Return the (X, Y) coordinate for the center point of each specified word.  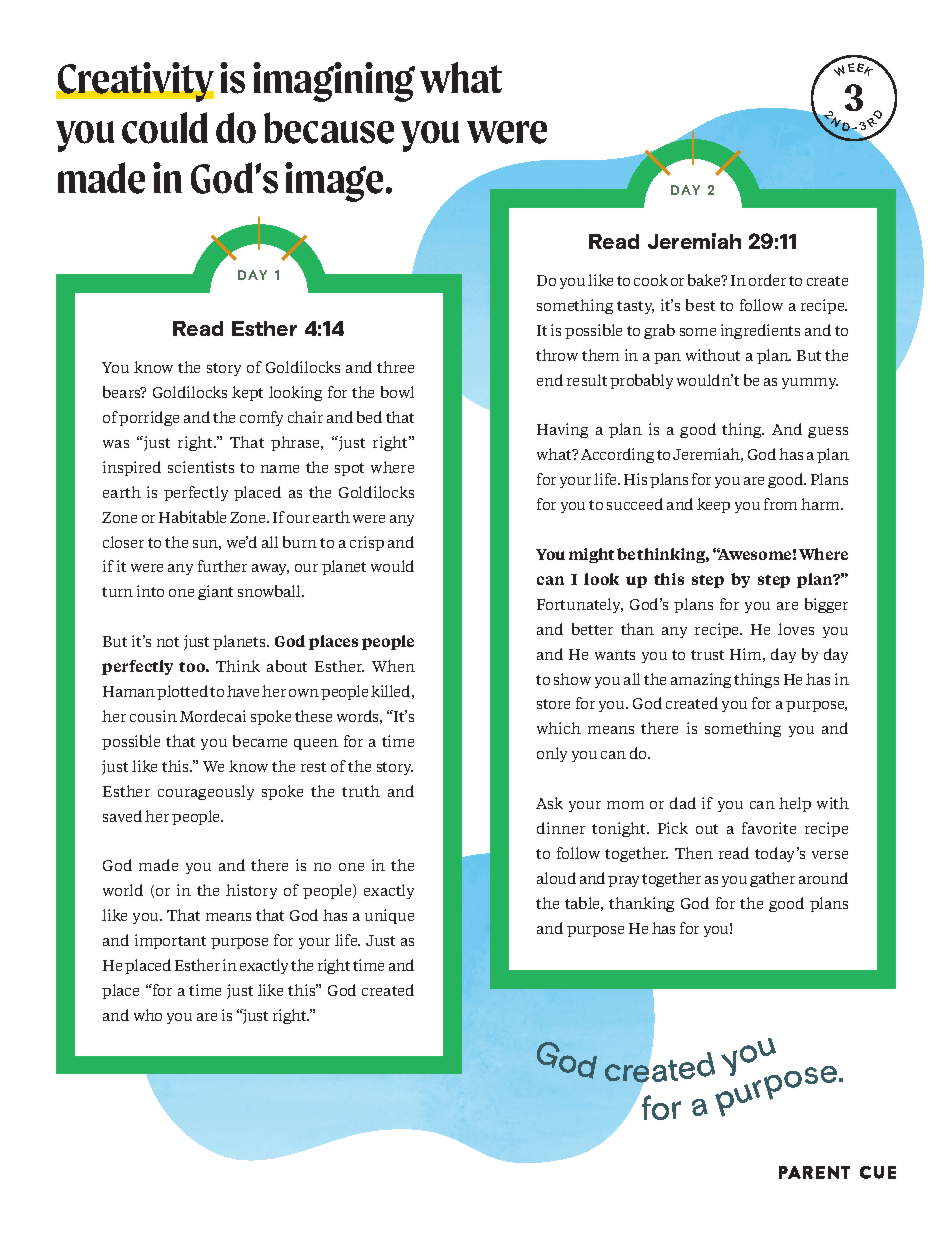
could (165, 128)
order (767, 280)
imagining (334, 82)
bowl (397, 392)
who (148, 1015)
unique (389, 916)
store (553, 704)
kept (247, 393)
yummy (810, 383)
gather (772, 879)
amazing (701, 680)
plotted (182, 692)
